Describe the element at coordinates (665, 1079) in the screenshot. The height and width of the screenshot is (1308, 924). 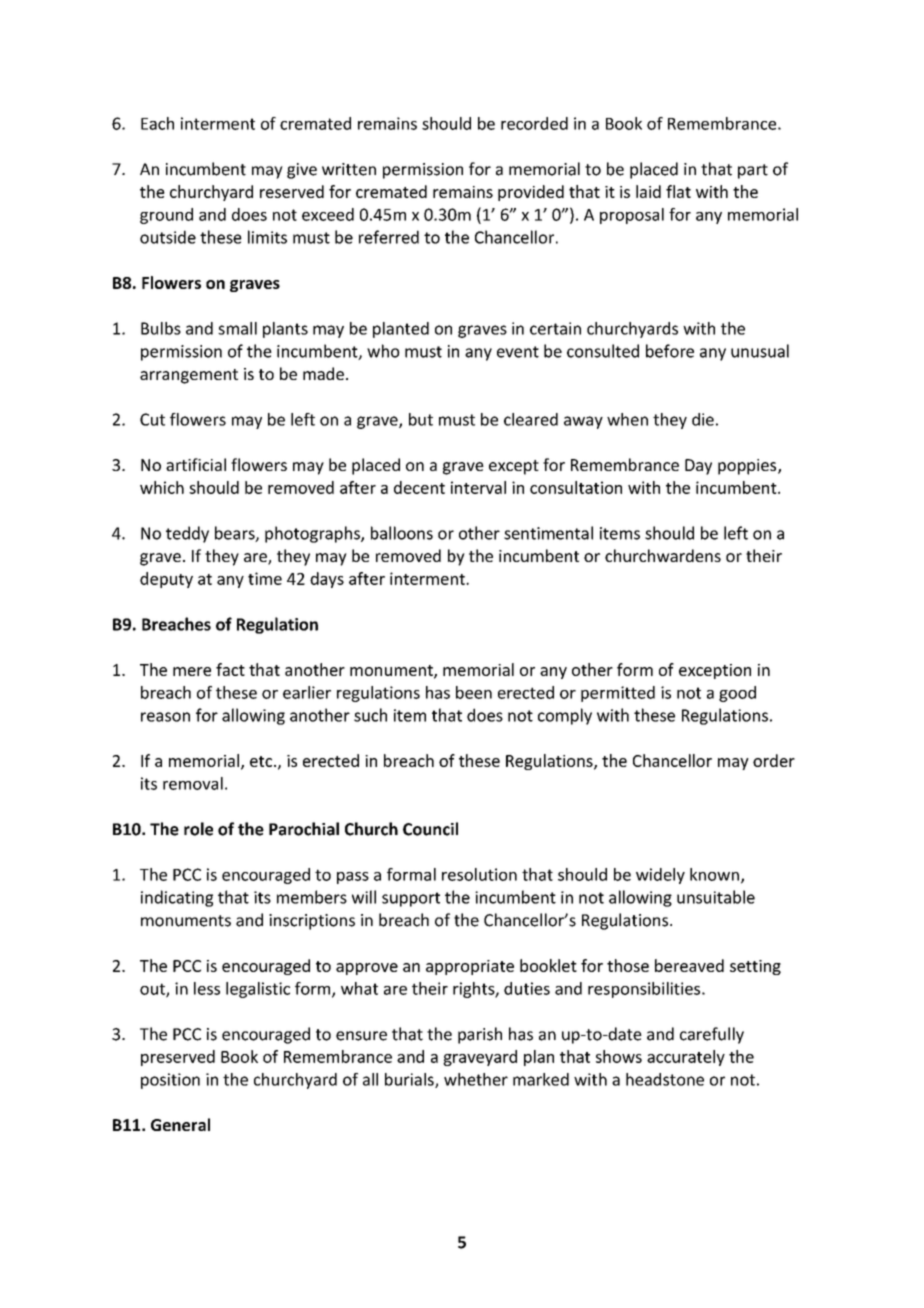
I see `headstone` at that location.
